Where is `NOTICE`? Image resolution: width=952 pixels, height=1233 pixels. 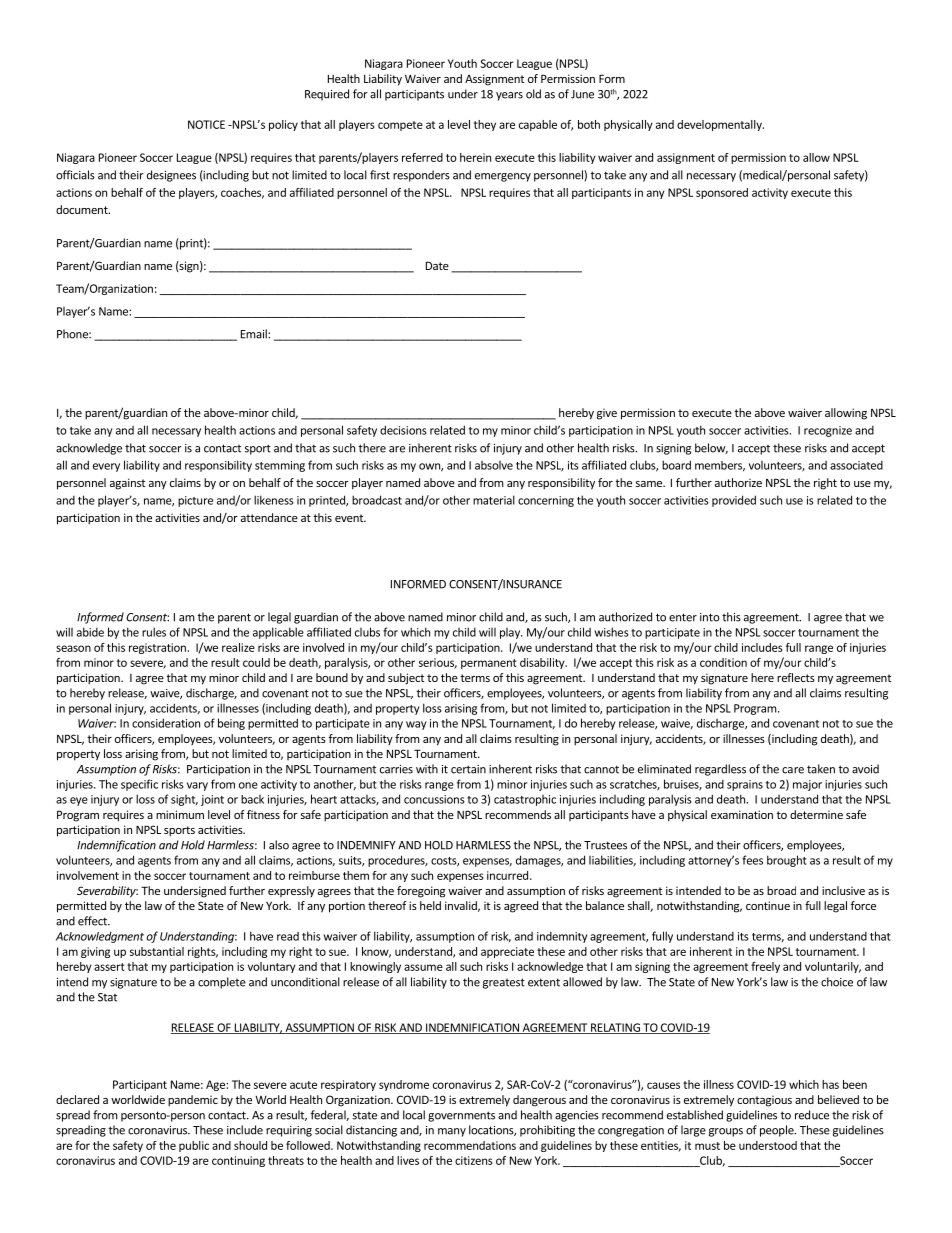
NOTICE is located at coordinates (206, 124).
